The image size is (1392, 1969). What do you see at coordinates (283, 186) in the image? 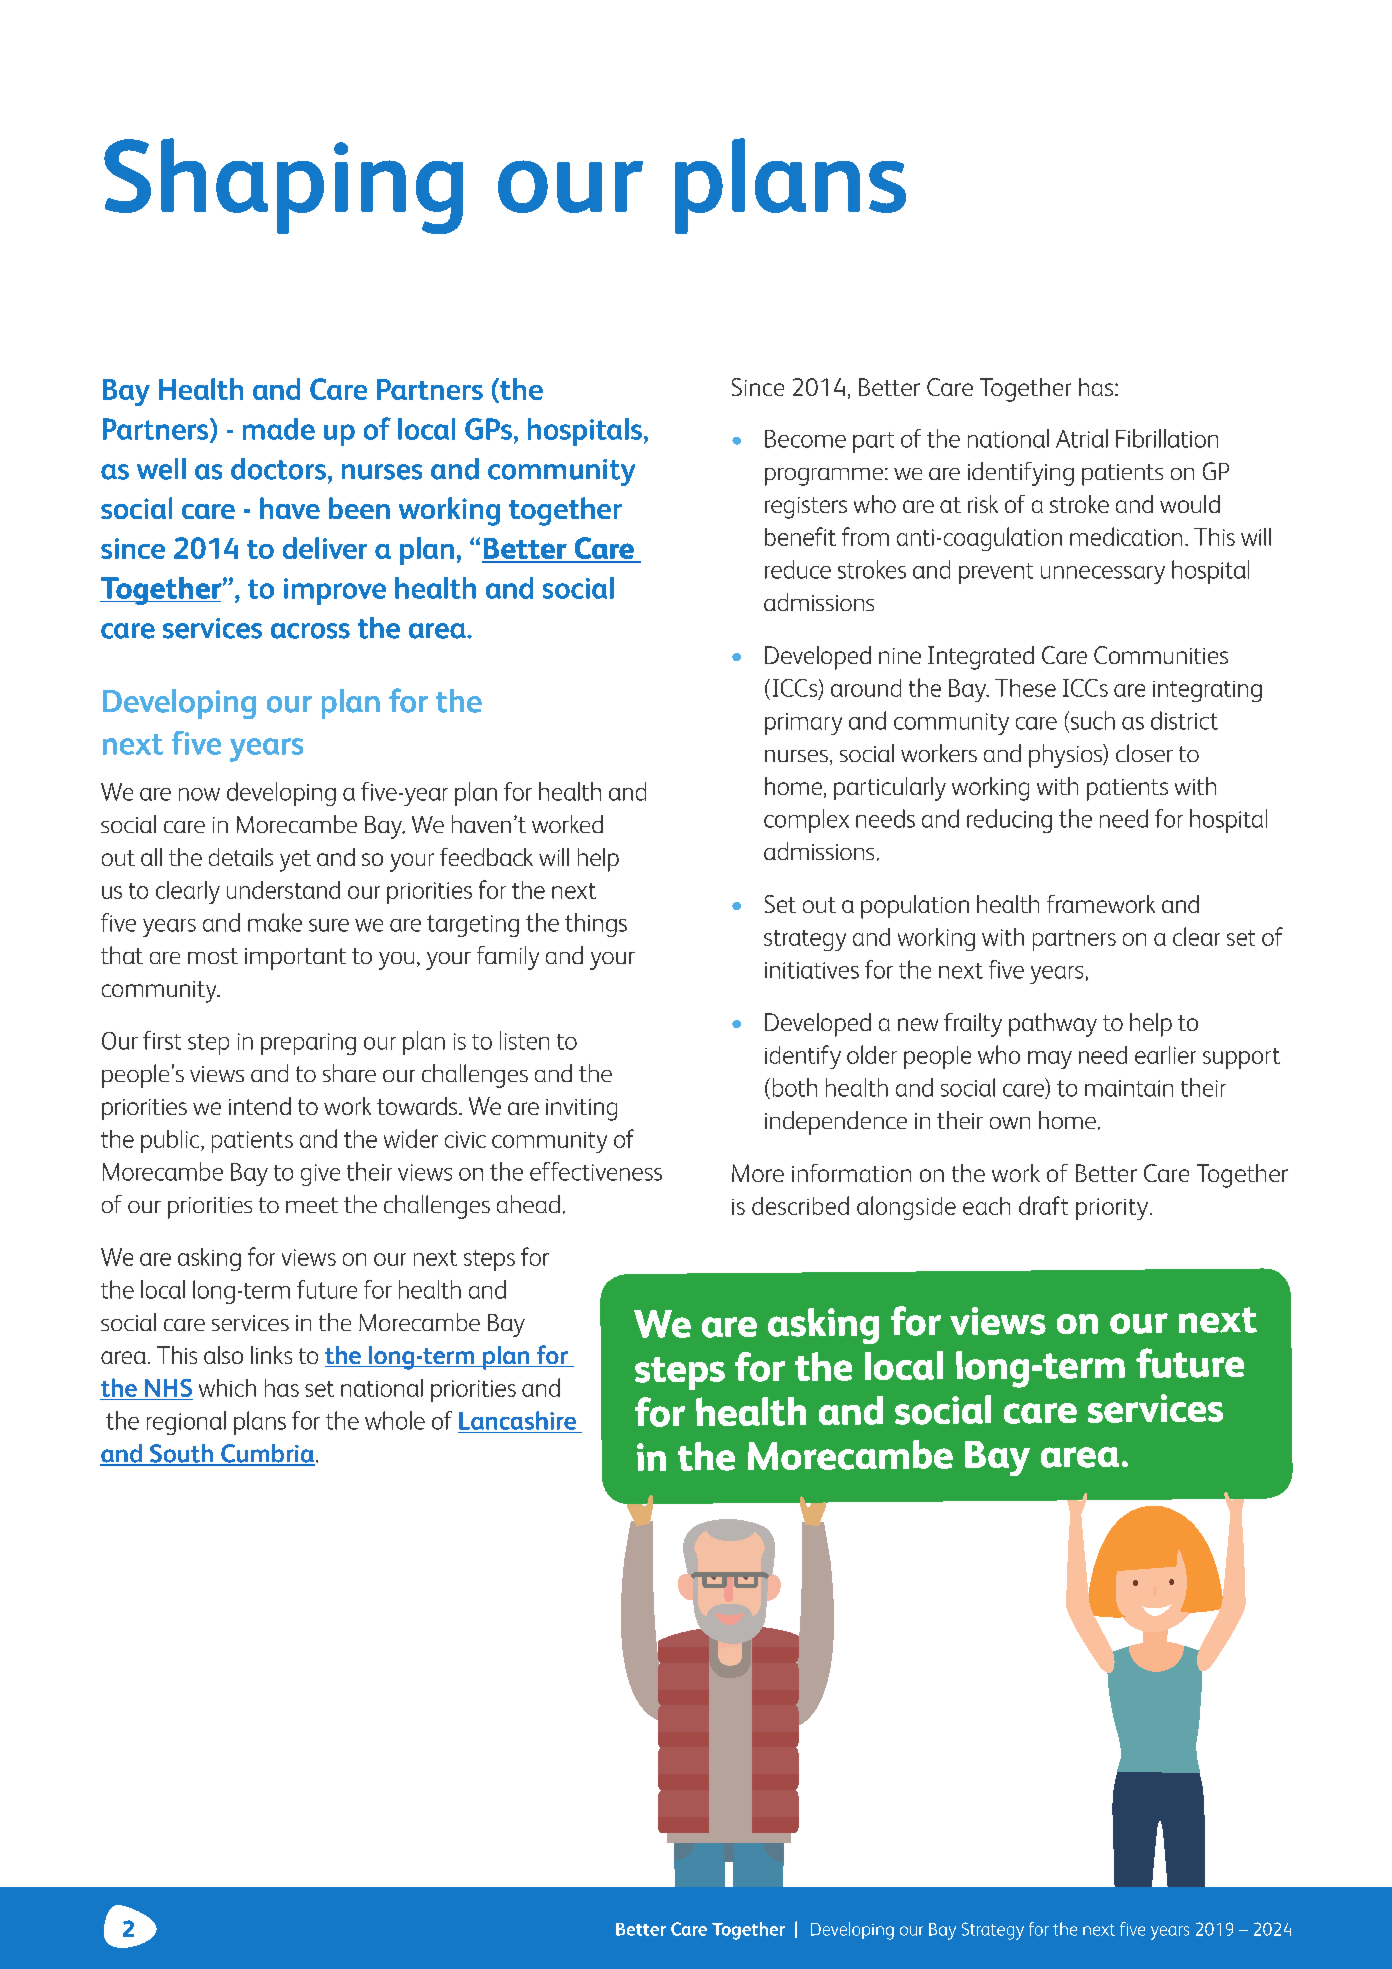
I see `Shaping` at bounding box center [283, 186].
